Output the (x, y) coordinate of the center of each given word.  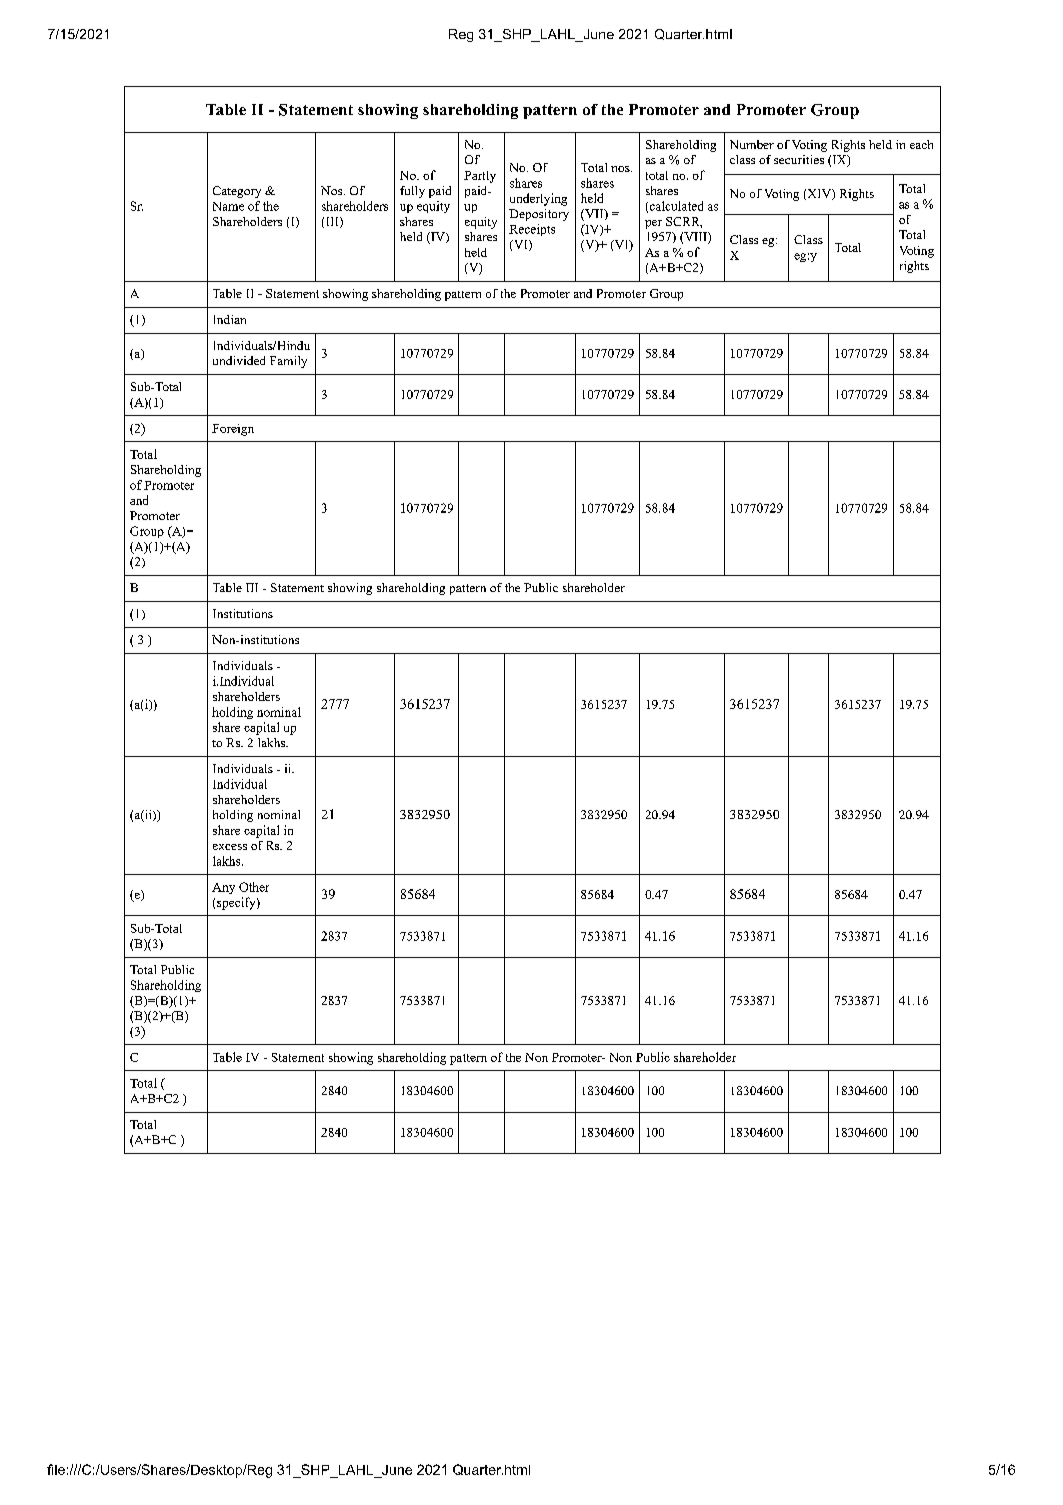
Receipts (532, 230)
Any (223, 888)
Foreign (233, 430)
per (653, 224)
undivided (239, 360)
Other (254, 887)
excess (230, 847)
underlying (538, 199)
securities (799, 159)
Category (237, 192)
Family (288, 362)
